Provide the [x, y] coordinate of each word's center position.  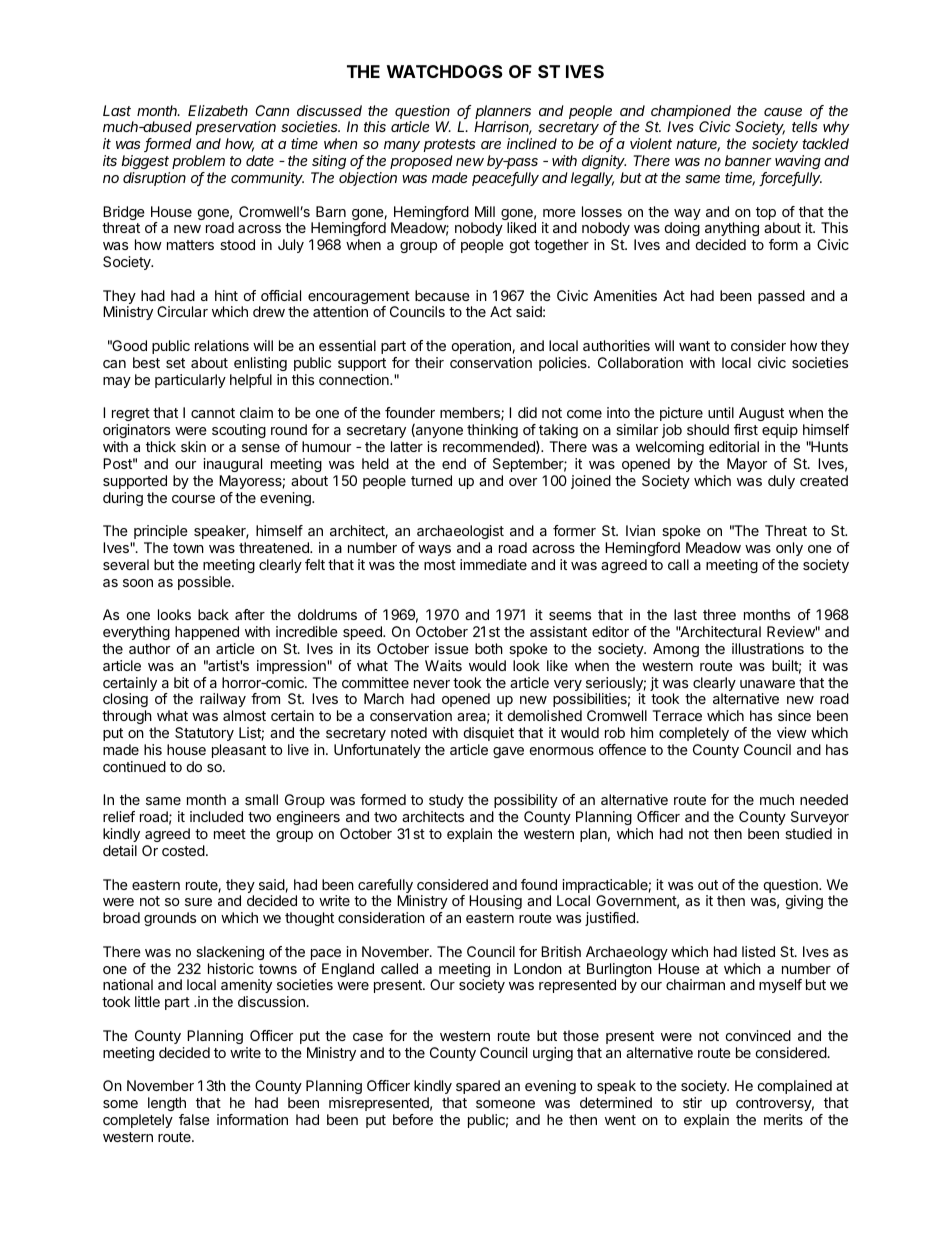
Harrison [503, 128]
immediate [493, 564]
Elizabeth [218, 110]
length [167, 1104]
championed [691, 112]
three [719, 614]
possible [205, 583]
